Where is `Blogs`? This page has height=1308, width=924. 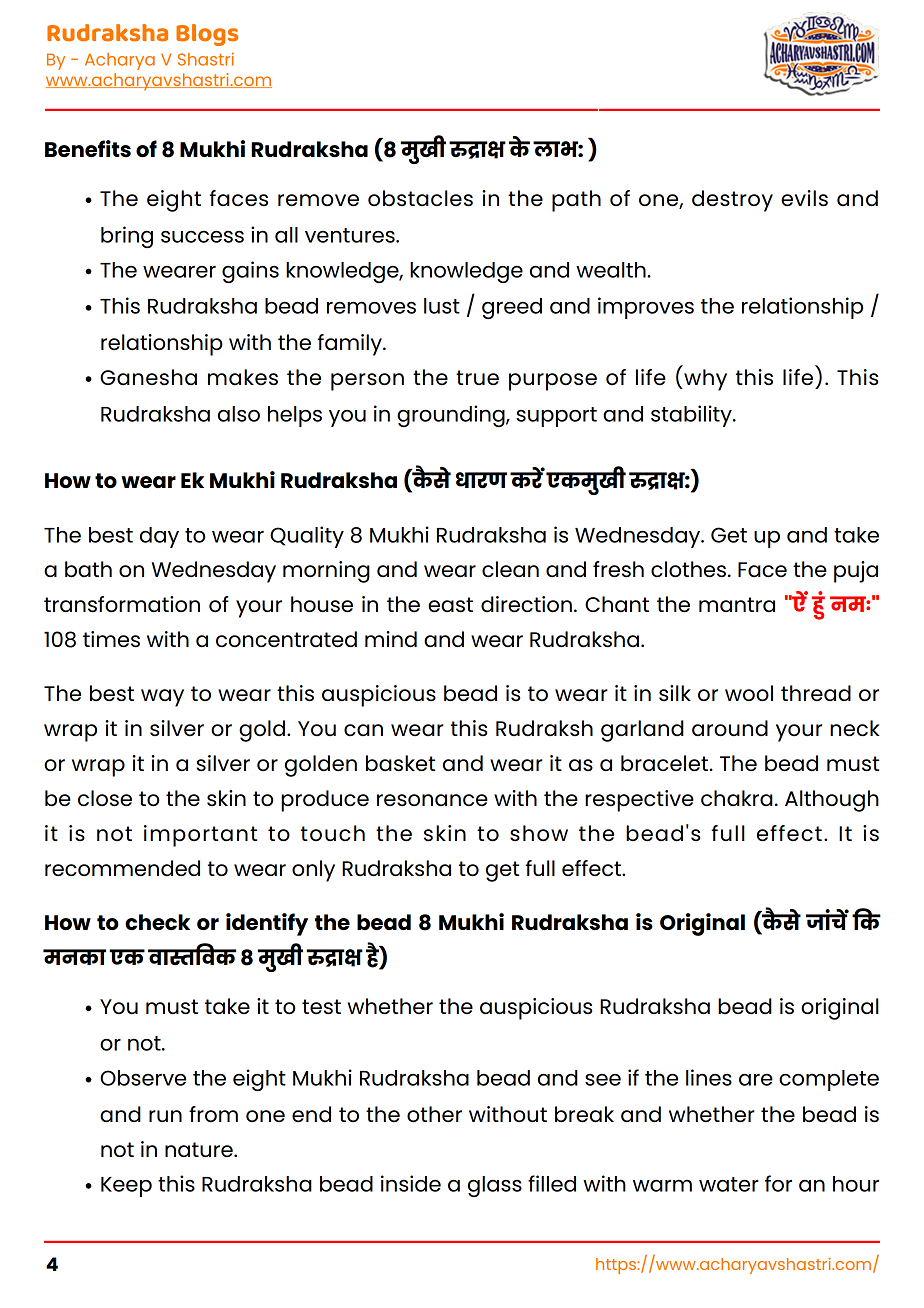
Blogs is located at coordinates (207, 35).
